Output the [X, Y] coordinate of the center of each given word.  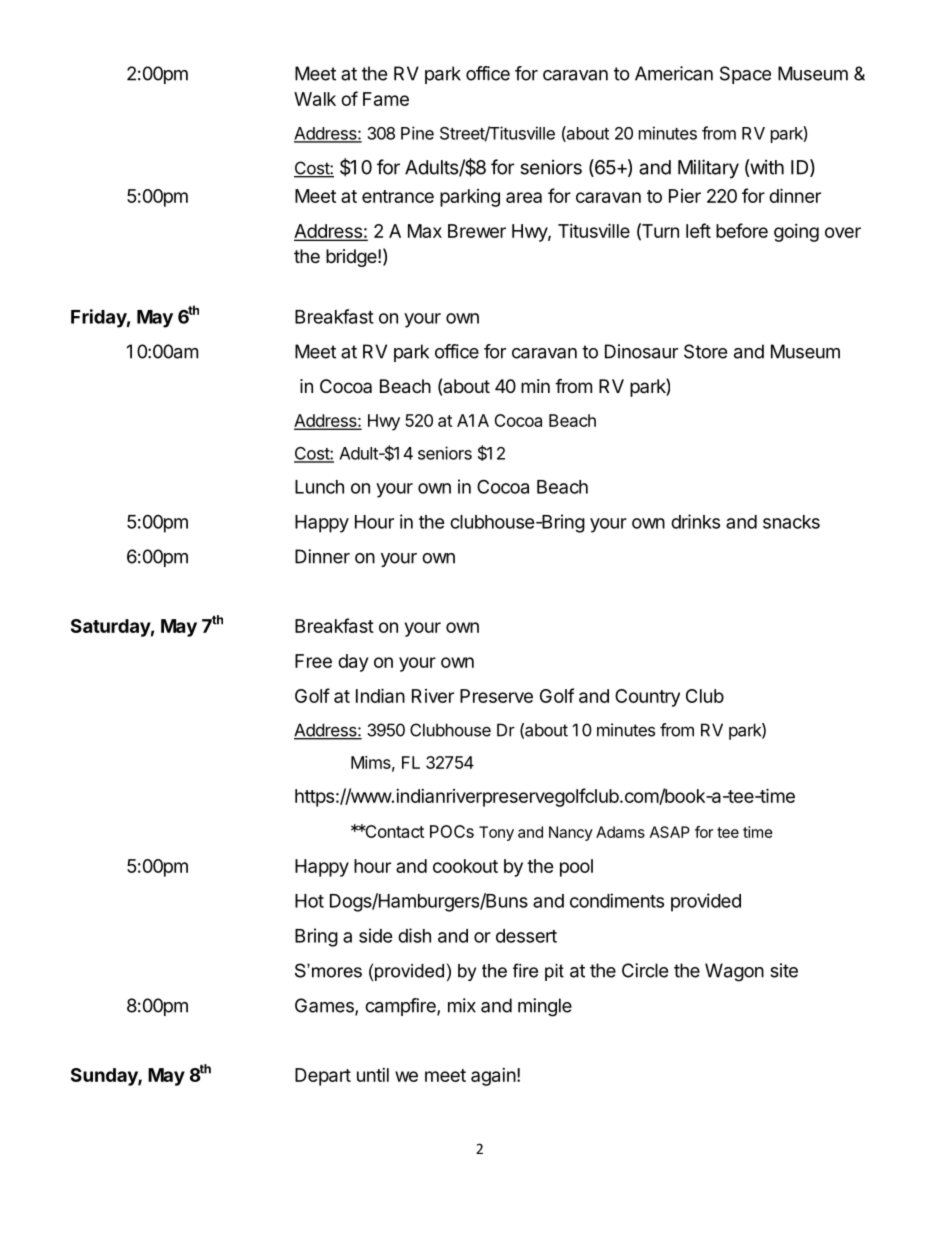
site [784, 970]
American [674, 73]
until [373, 1075]
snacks [791, 522]
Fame [386, 99]
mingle [545, 1007]
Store [705, 351]
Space [745, 75]
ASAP [670, 832]
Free [313, 661]
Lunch [319, 487]
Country [647, 698]
